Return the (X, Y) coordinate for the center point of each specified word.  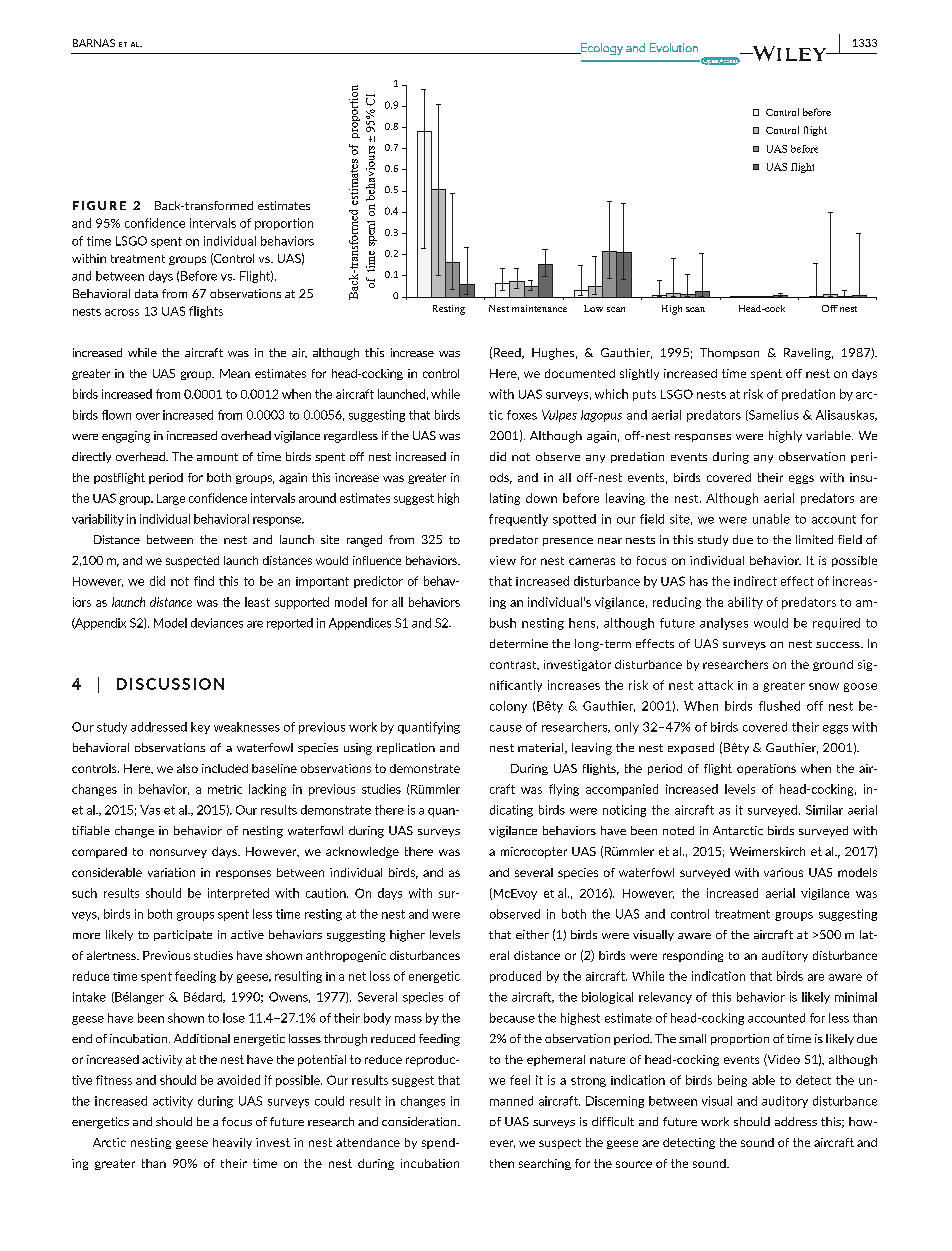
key (200, 728)
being (732, 1081)
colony (508, 707)
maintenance (539, 308)
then (502, 1163)
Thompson (729, 353)
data (146, 293)
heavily (232, 1143)
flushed (779, 706)
